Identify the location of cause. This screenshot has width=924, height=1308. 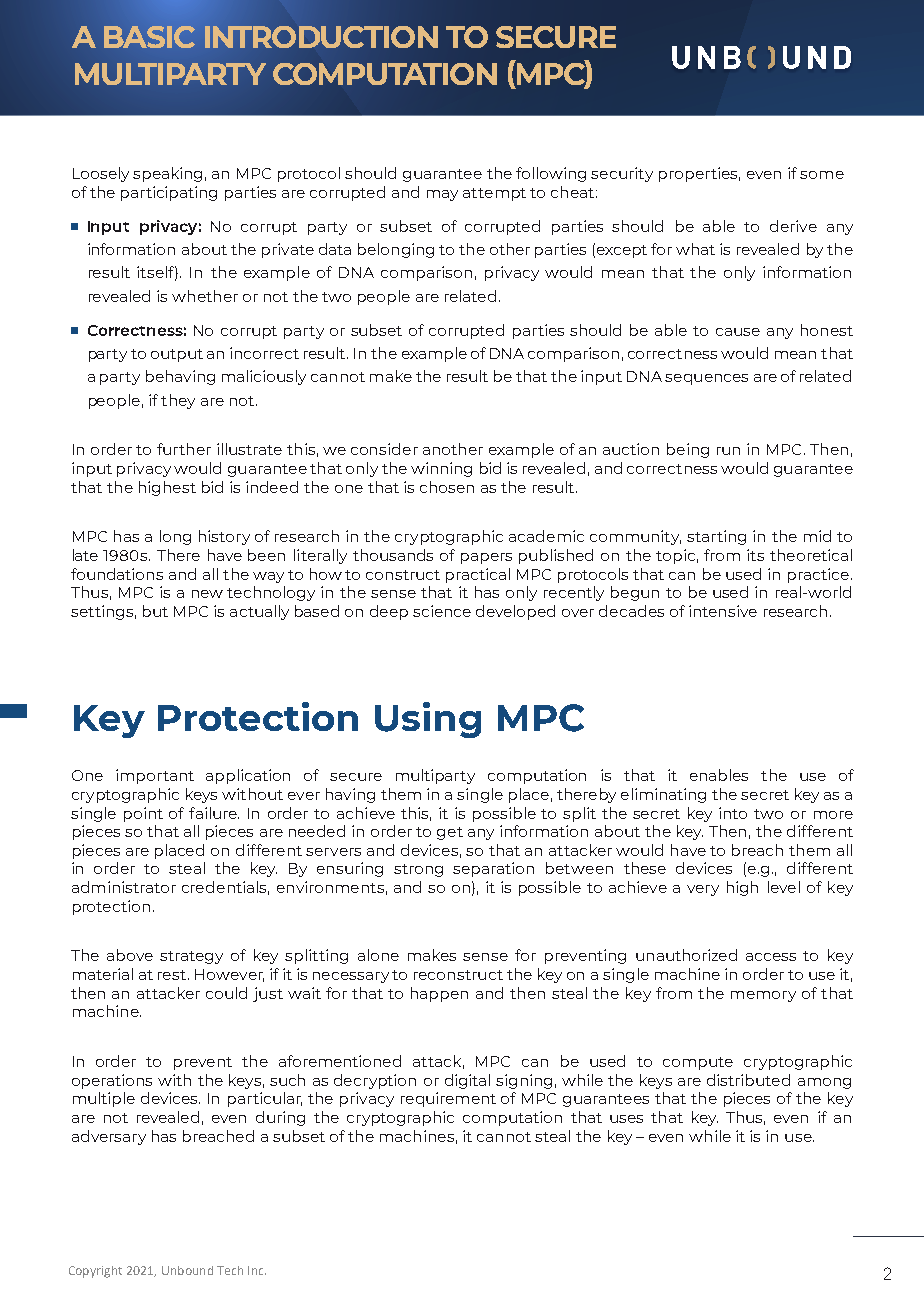
(738, 332).
